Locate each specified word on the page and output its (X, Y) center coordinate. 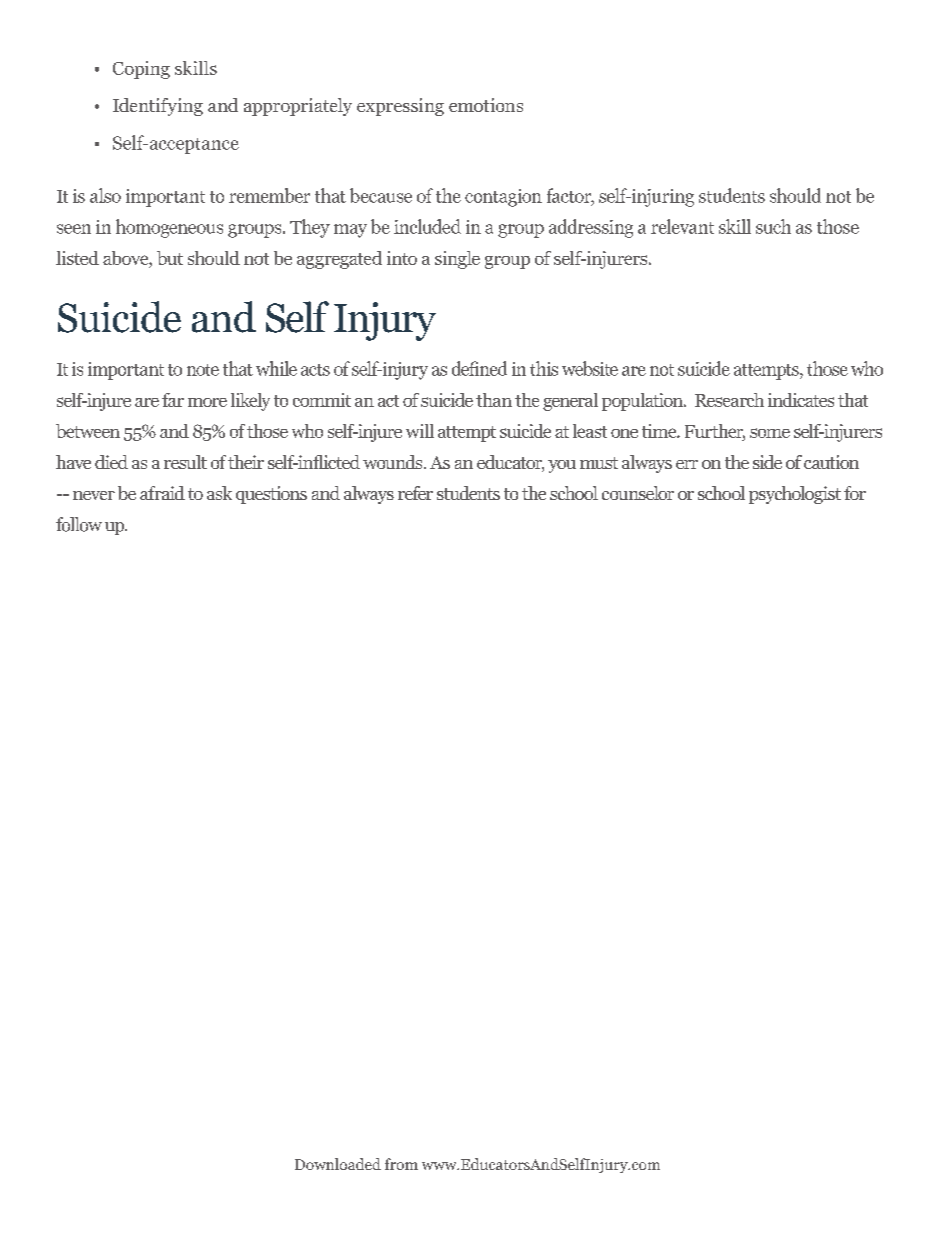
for (855, 493)
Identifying (158, 107)
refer (415, 493)
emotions (486, 105)
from (401, 1164)
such (773, 226)
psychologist (795, 495)
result (185, 462)
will (420, 431)
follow (79, 524)
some (770, 433)
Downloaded (338, 1164)
